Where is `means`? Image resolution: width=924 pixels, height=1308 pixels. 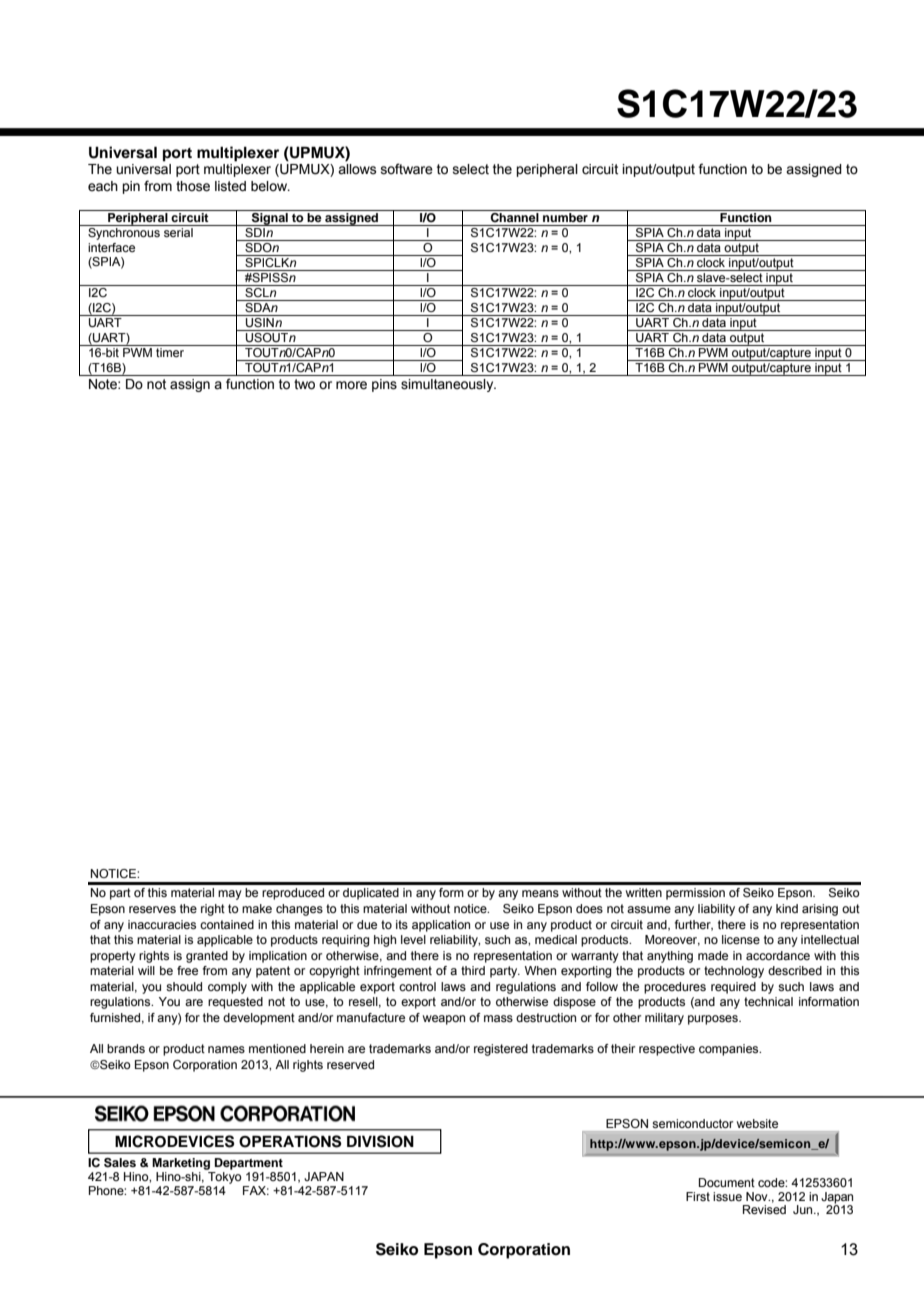
means is located at coordinates (540, 893).
